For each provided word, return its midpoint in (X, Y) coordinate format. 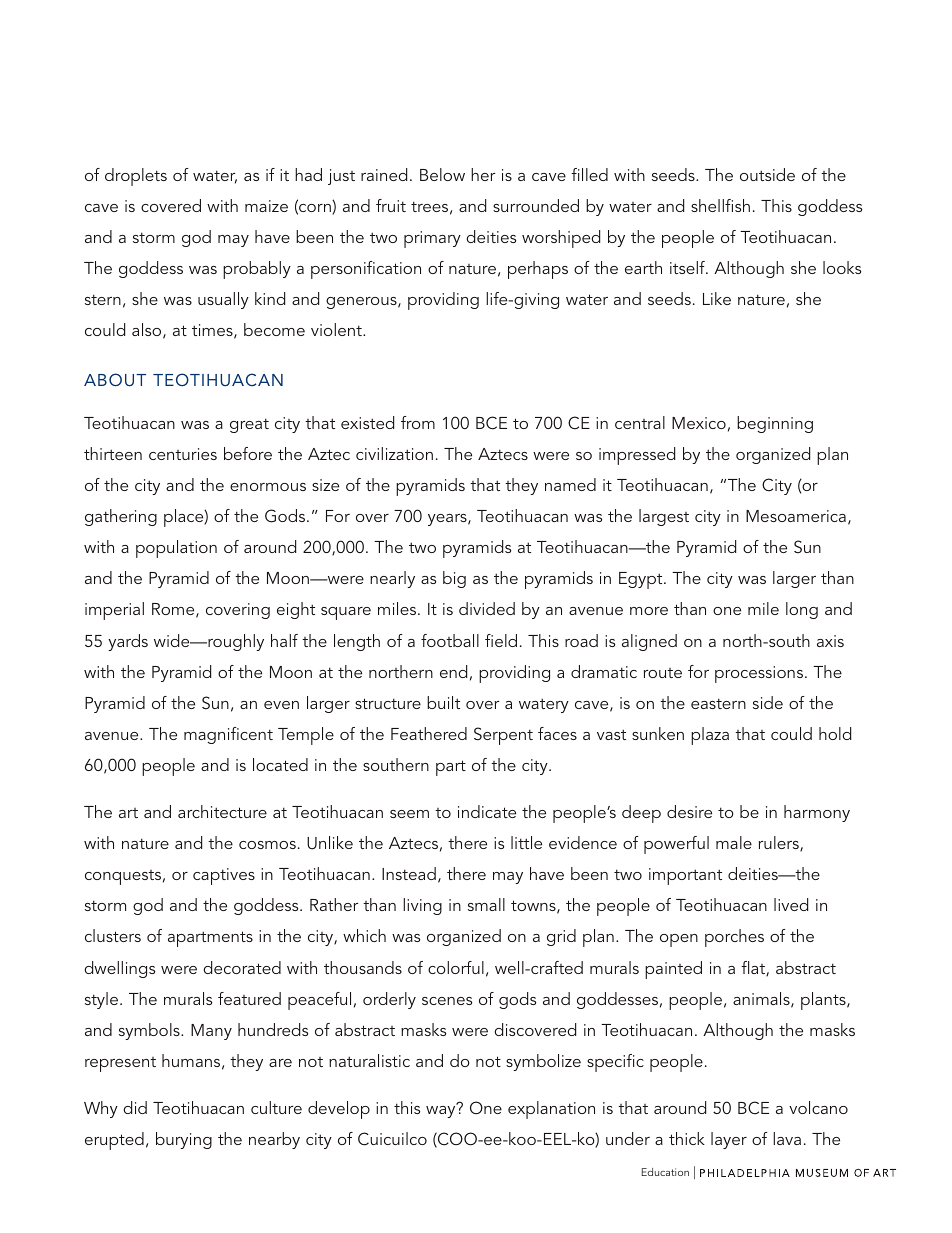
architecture (222, 811)
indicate (487, 811)
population (176, 549)
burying (184, 1140)
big (454, 579)
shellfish (720, 205)
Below (442, 174)
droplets (136, 177)
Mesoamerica (796, 516)
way (442, 1111)
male (734, 842)
